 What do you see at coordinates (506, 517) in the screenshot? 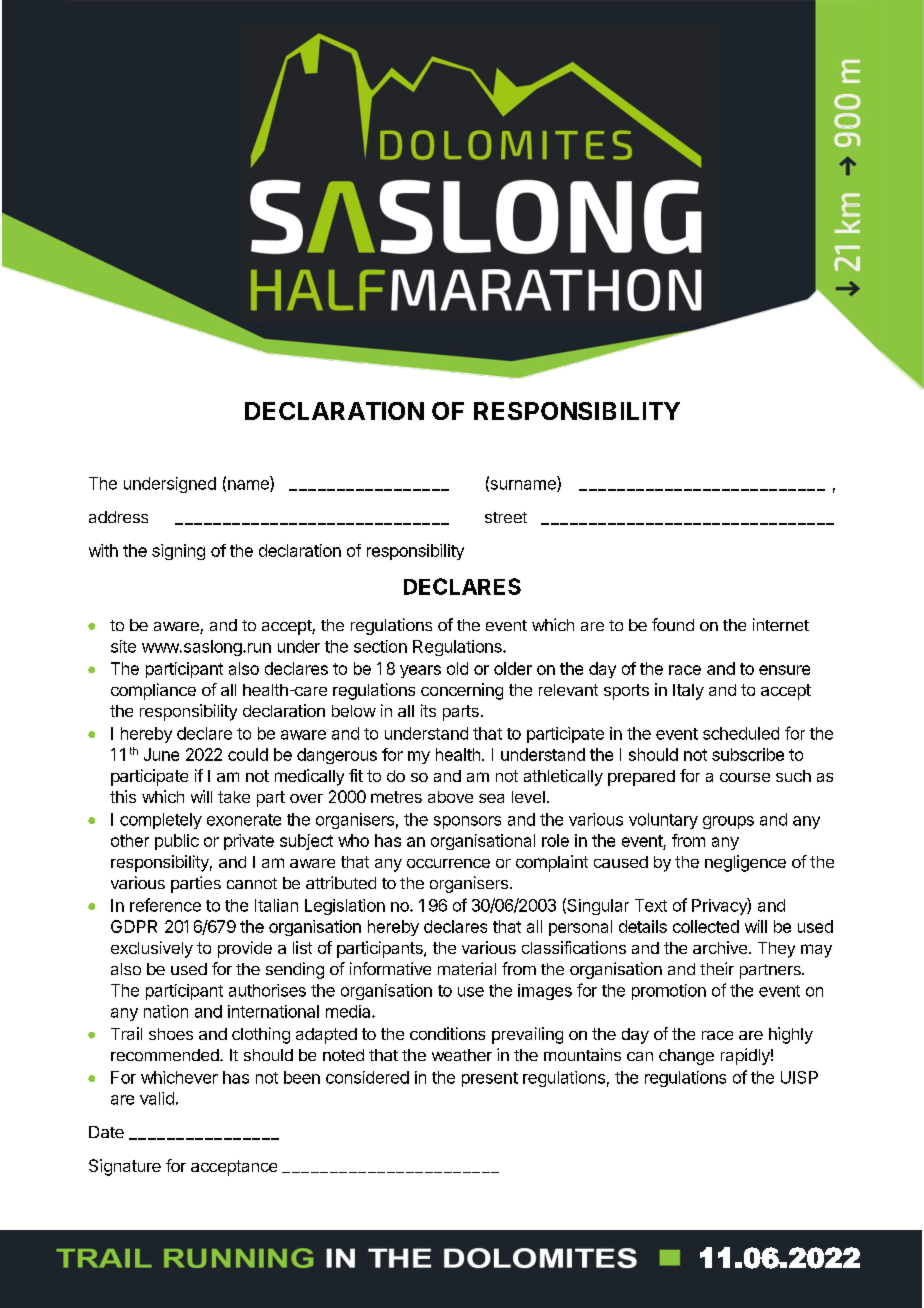
I see `street` at bounding box center [506, 517].
